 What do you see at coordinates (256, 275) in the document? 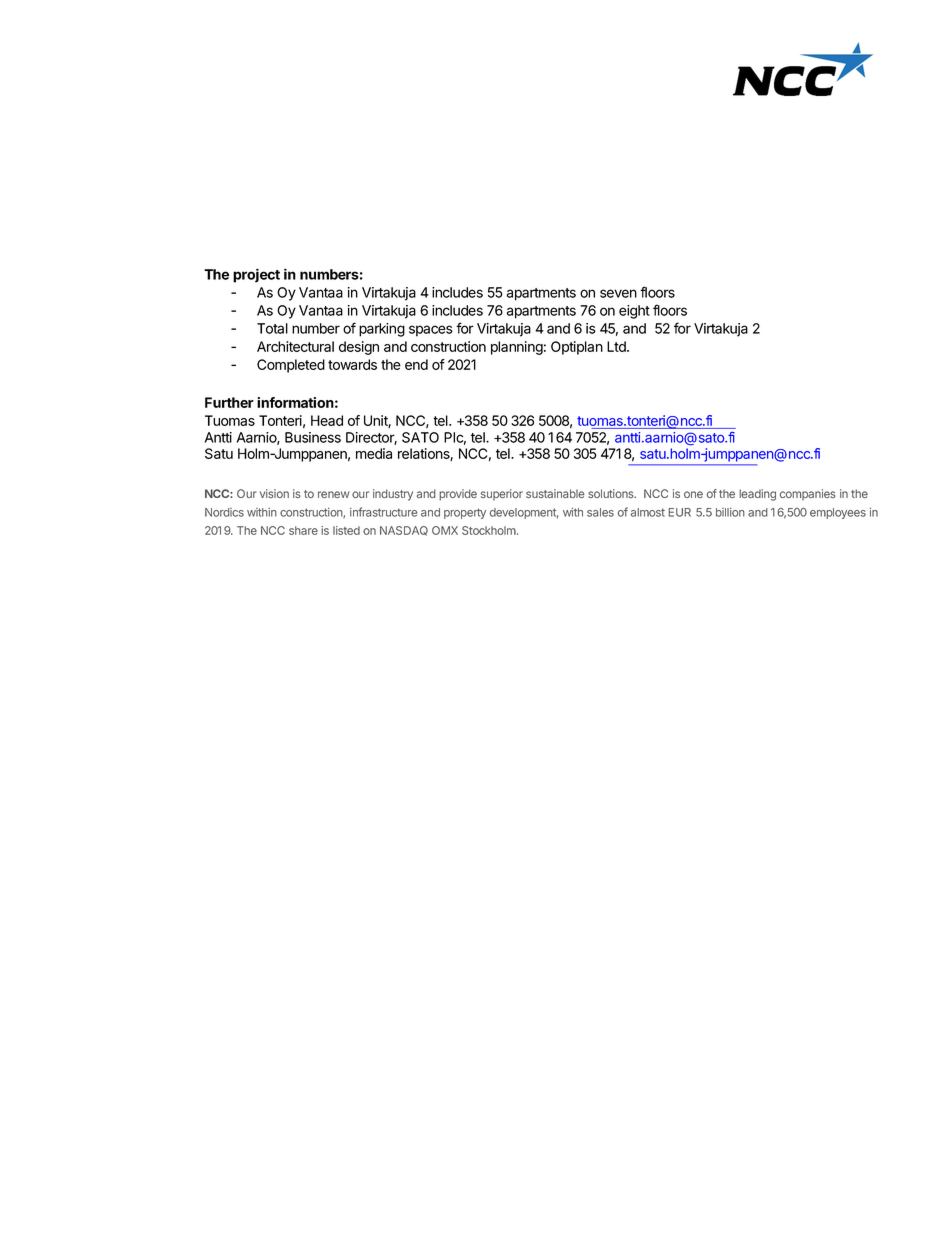
I see `project` at bounding box center [256, 275].
